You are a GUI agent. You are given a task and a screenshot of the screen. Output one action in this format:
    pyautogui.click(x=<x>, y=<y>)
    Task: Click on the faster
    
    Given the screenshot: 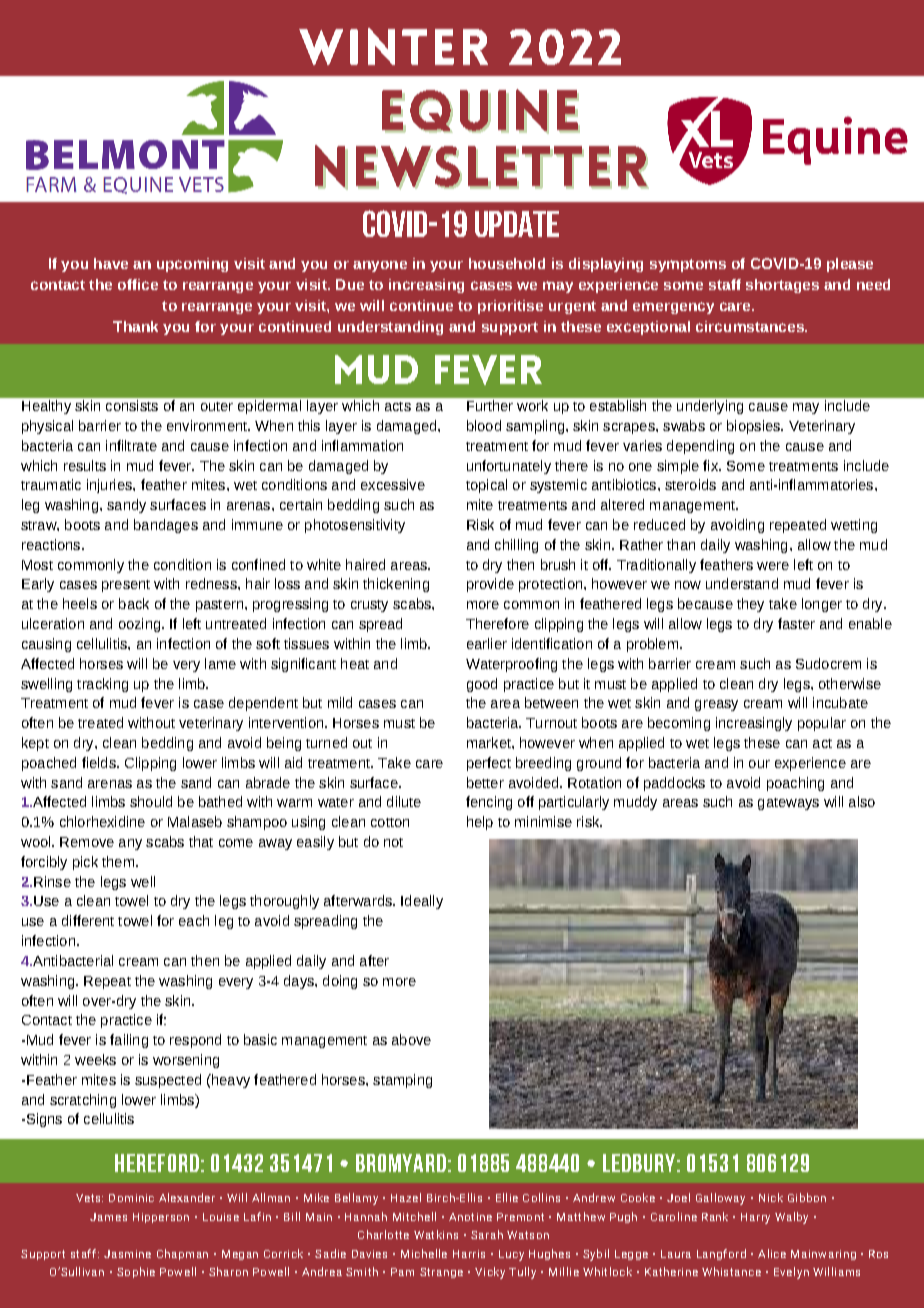 What is the action you would take?
    pyautogui.click(x=796, y=623)
